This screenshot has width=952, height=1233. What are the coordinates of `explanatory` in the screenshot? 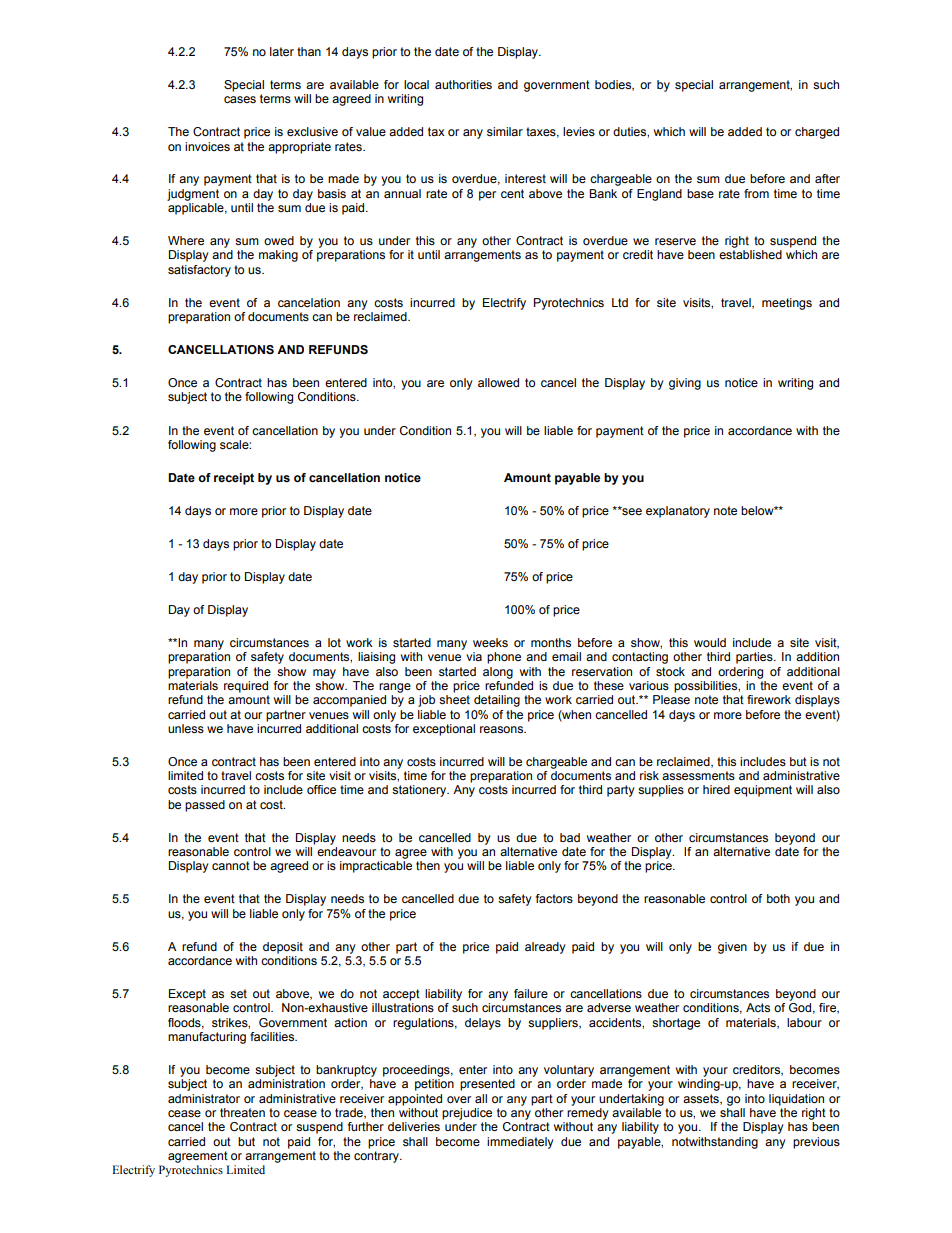 It's located at (678, 512).
